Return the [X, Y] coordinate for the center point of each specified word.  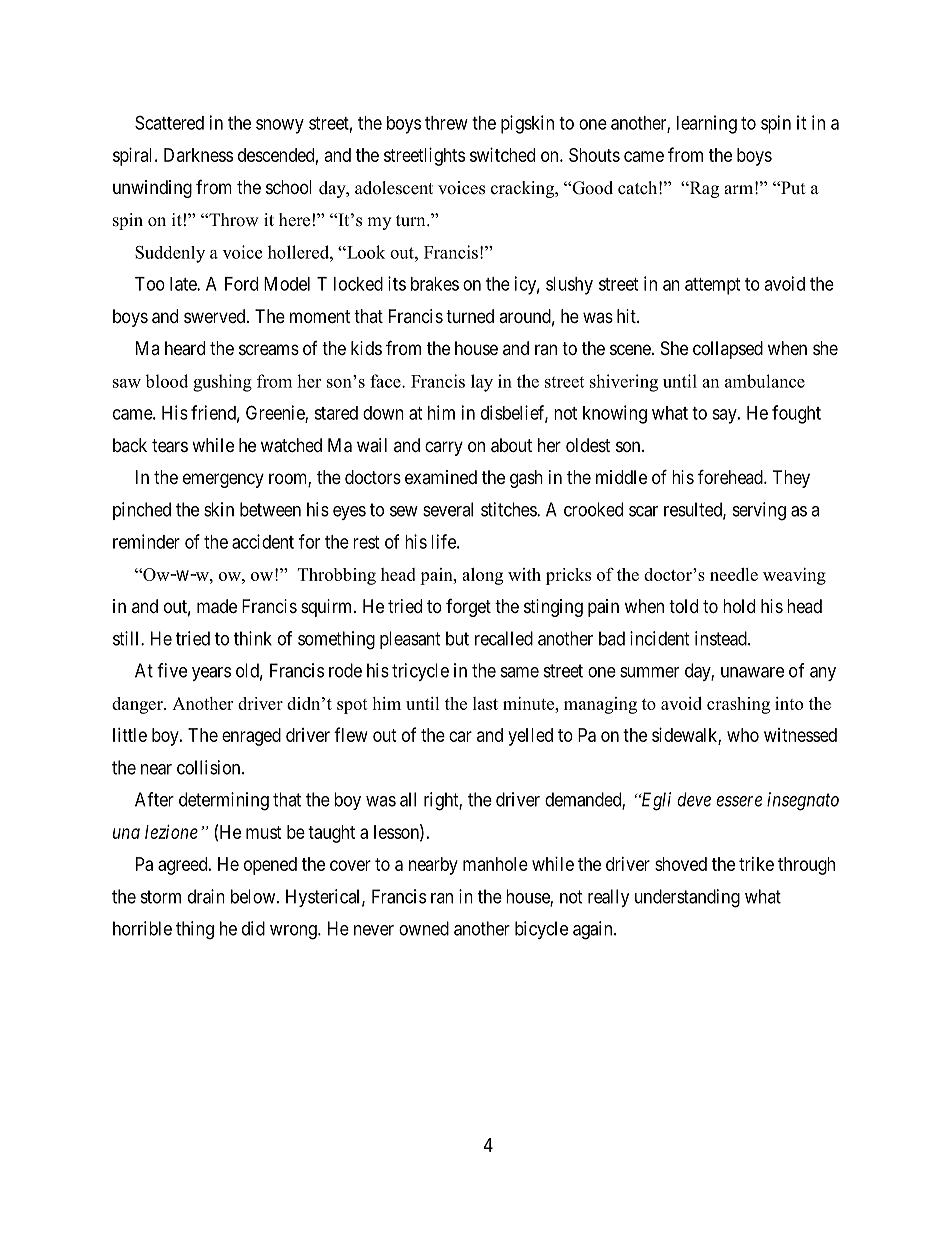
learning [707, 124]
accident [263, 541]
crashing [738, 705]
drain [206, 896]
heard [185, 348]
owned [424, 928]
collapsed [728, 350]
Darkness [198, 155]
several [448, 509]
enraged [251, 737]
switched [502, 155]
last [485, 703]
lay [482, 383]
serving [759, 511]
